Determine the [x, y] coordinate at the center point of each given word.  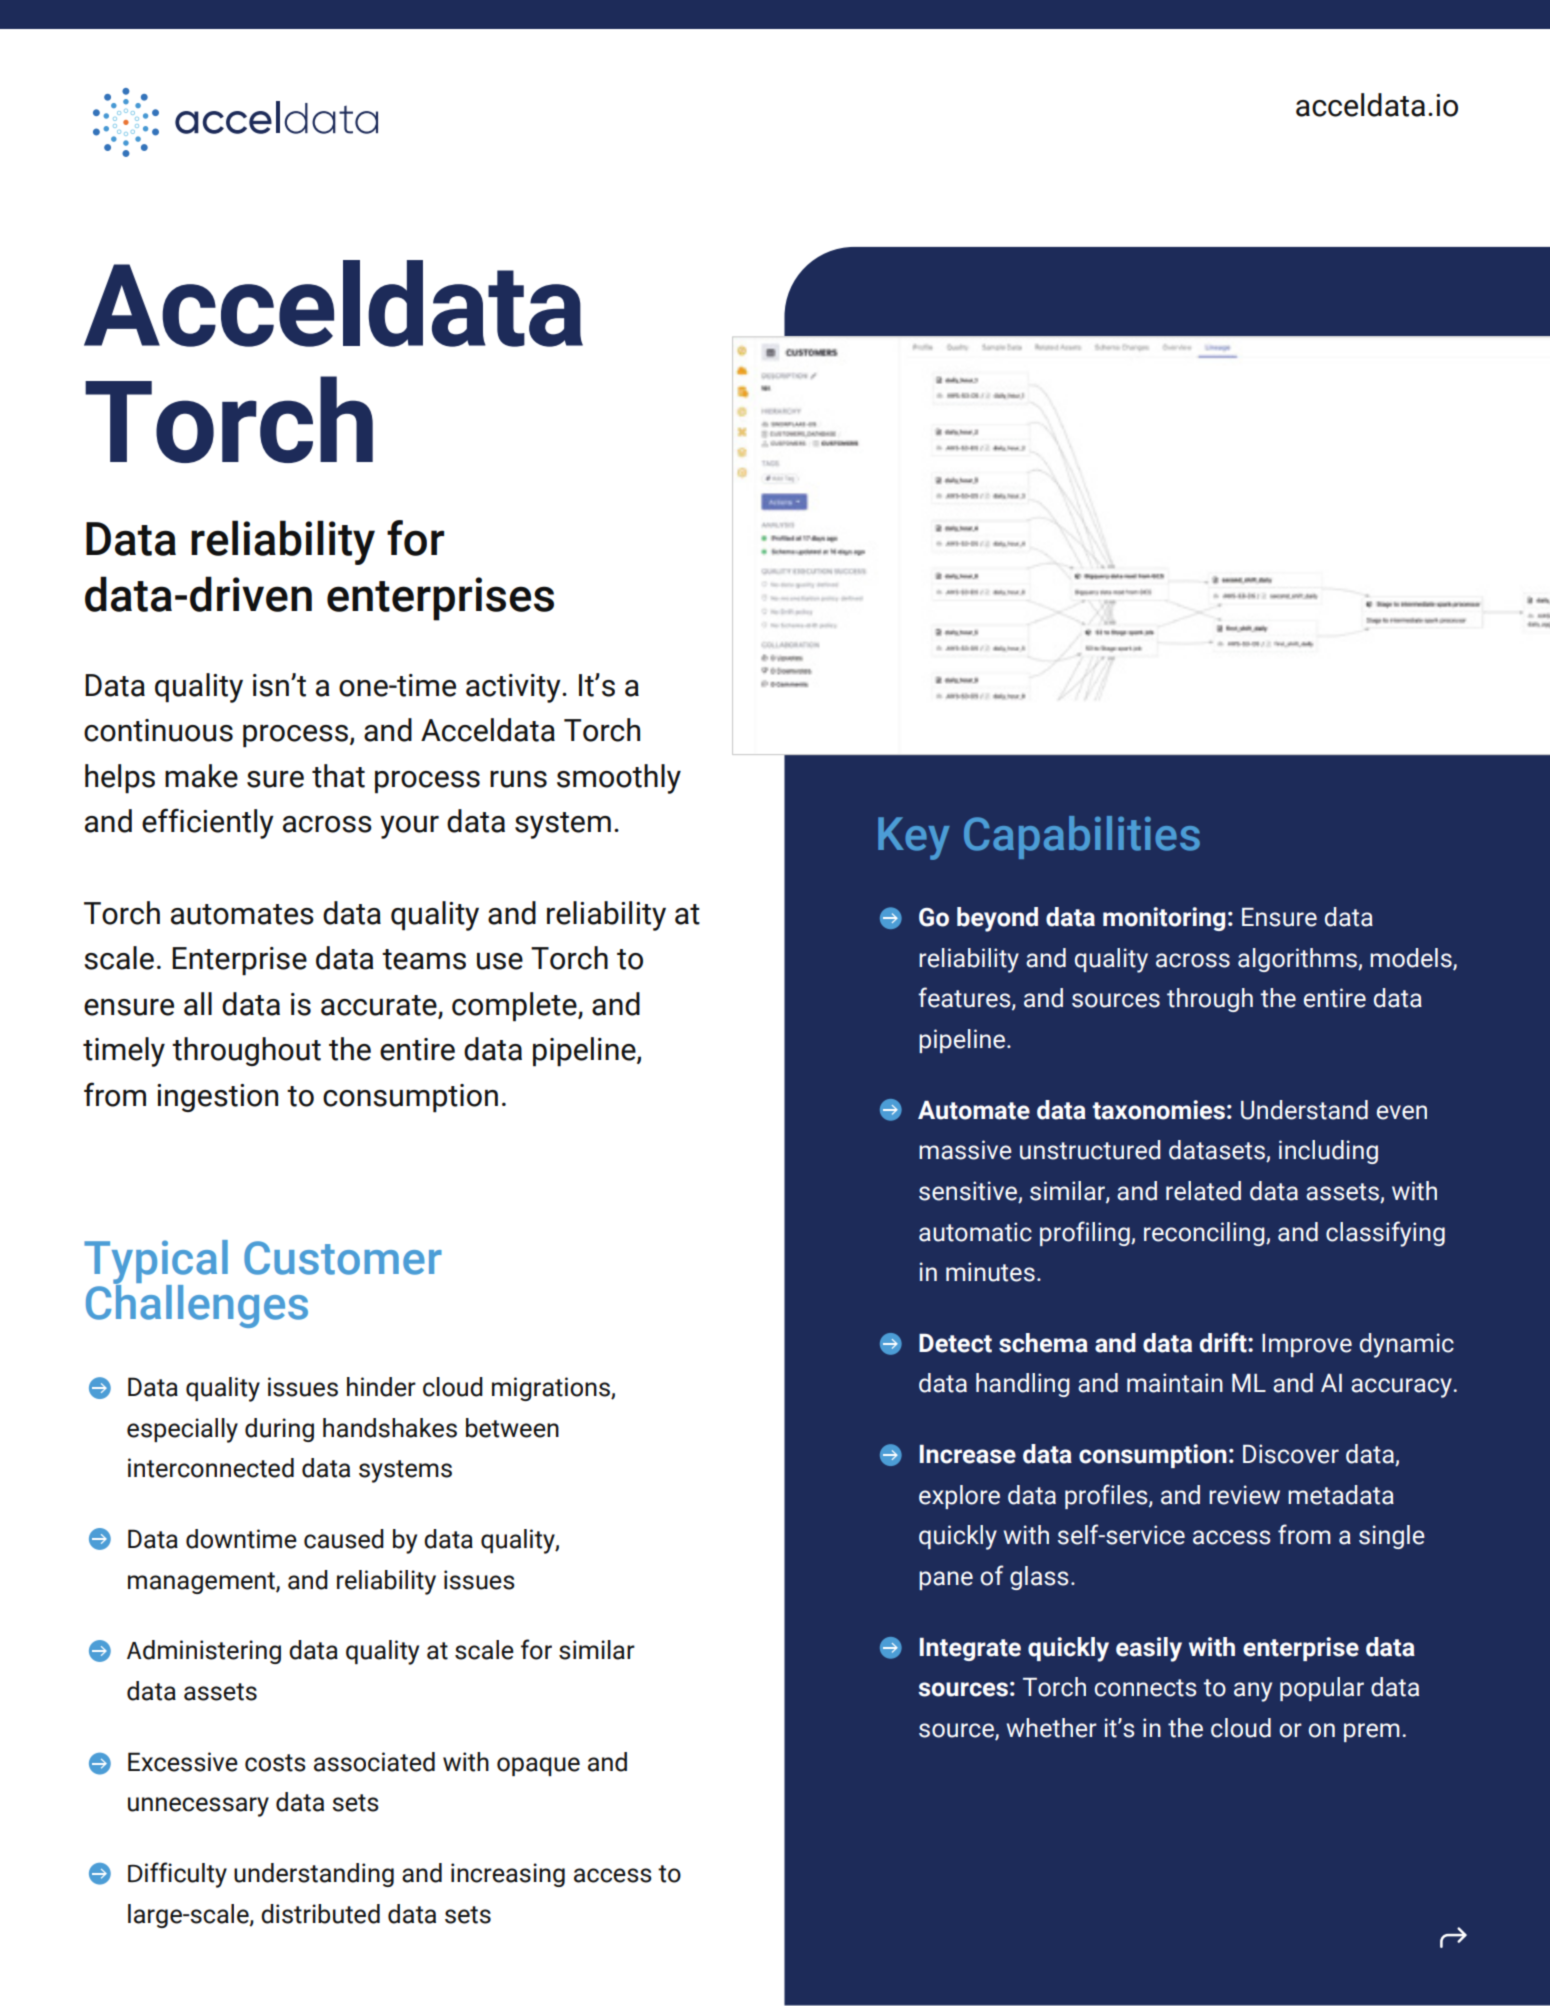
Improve [1307, 1345]
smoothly [619, 779]
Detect [955, 1343]
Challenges [197, 1305]
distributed [320, 1914]
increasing [508, 1875]
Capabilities [1082, 837]
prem [1372, 1732]
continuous [158, 730]
